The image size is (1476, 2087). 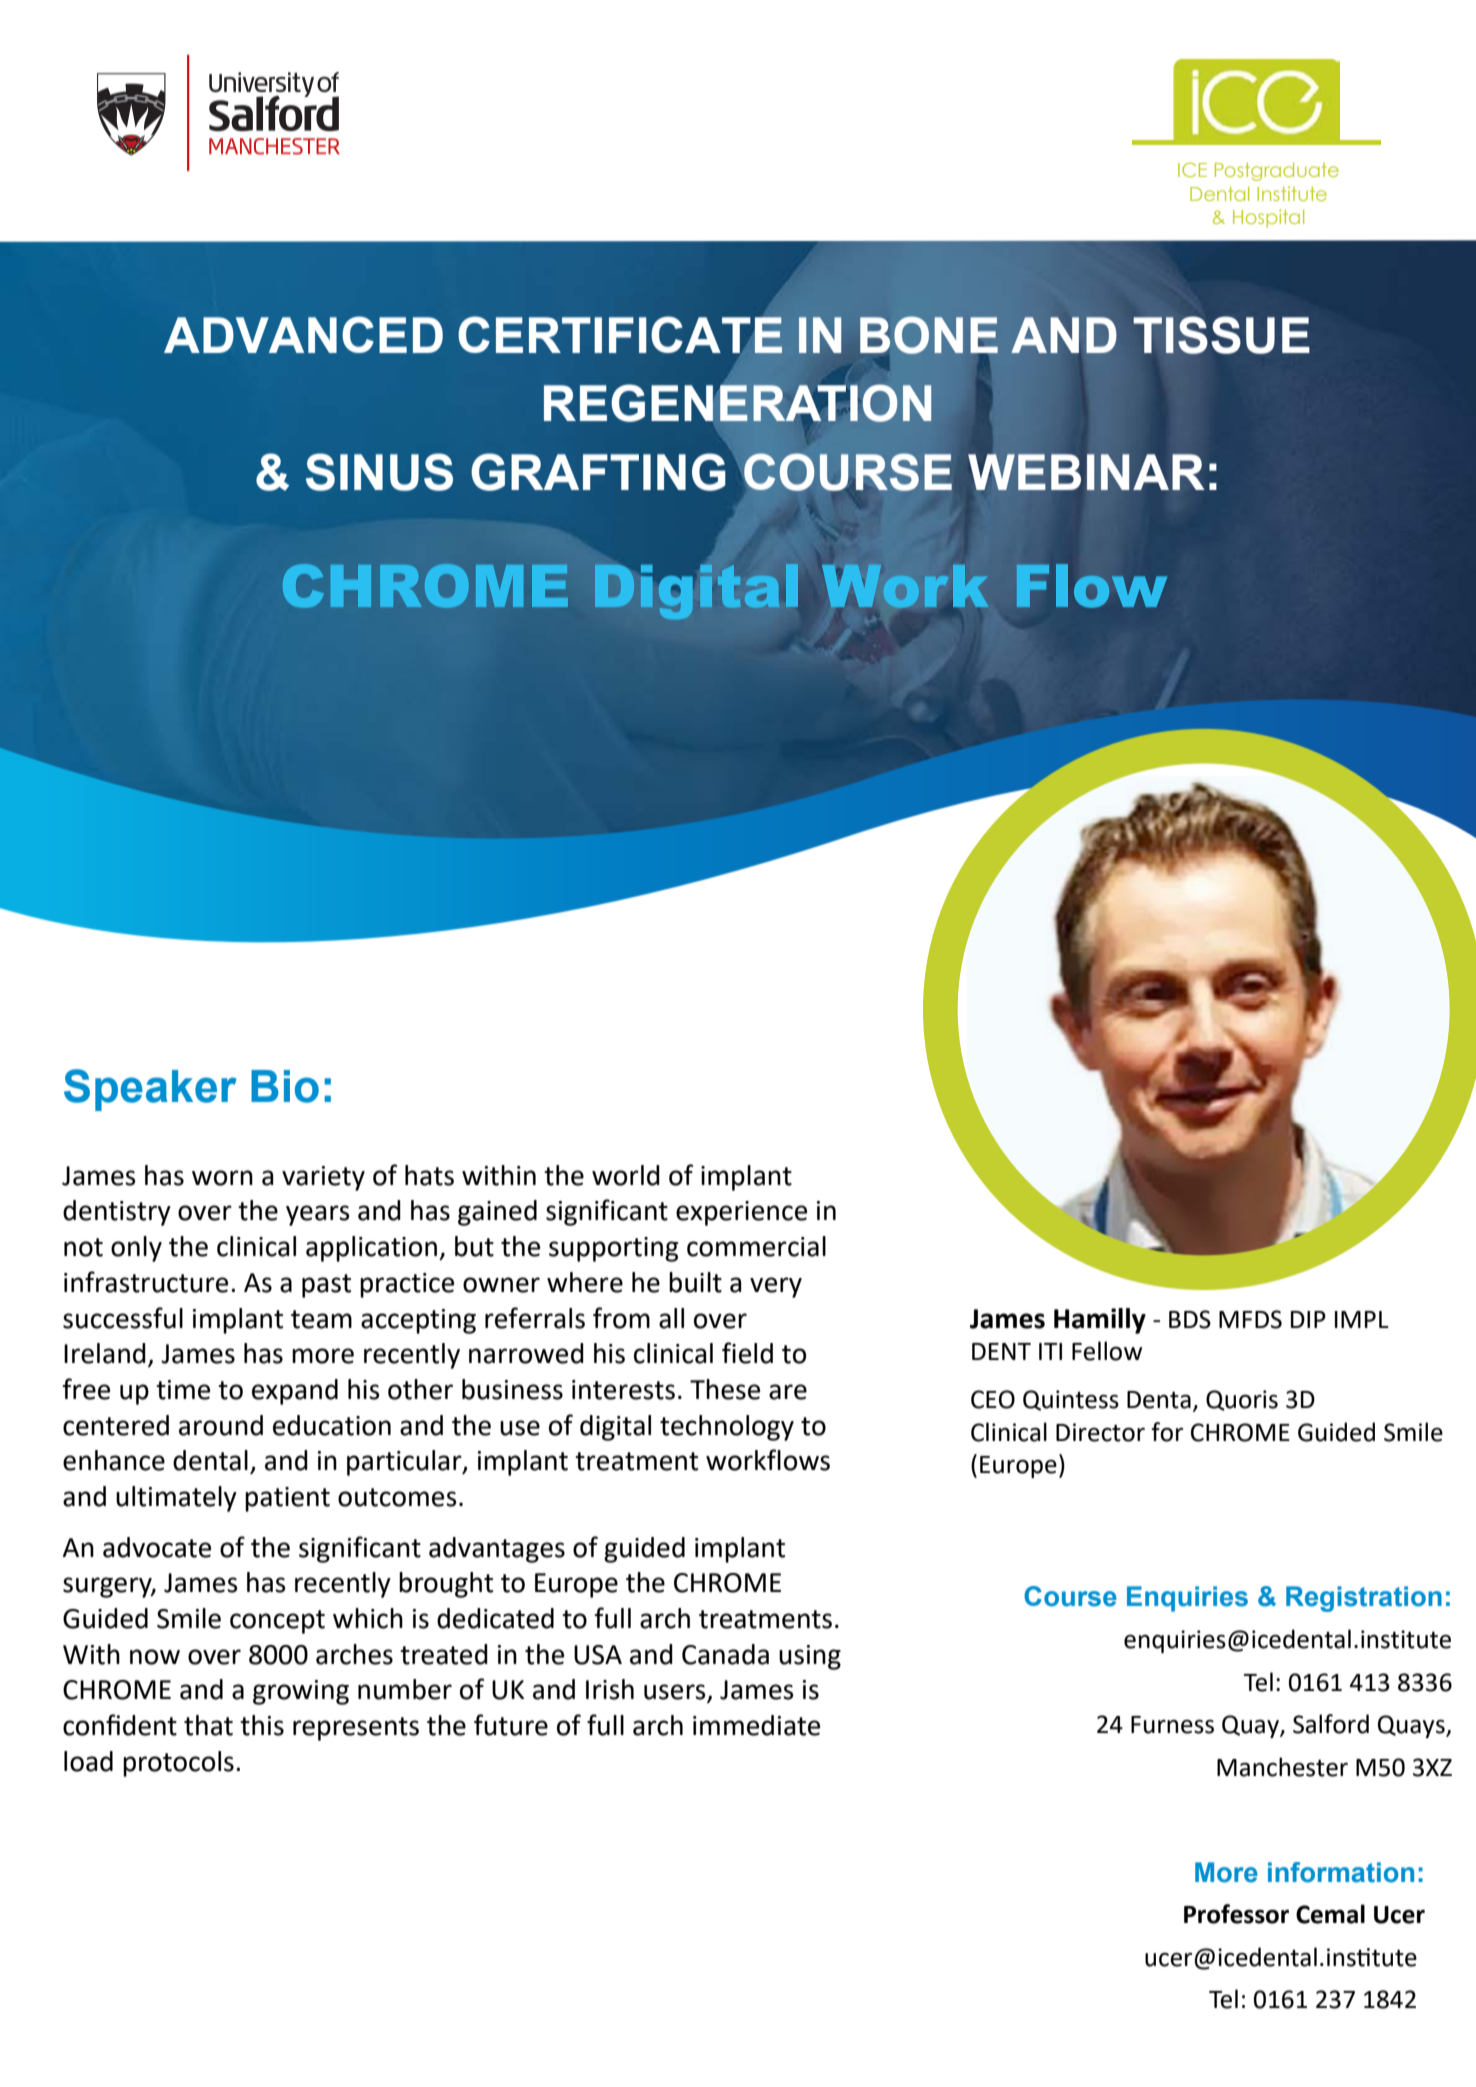 I want to click on WEBINAR, so click(x=1086, y=472).
